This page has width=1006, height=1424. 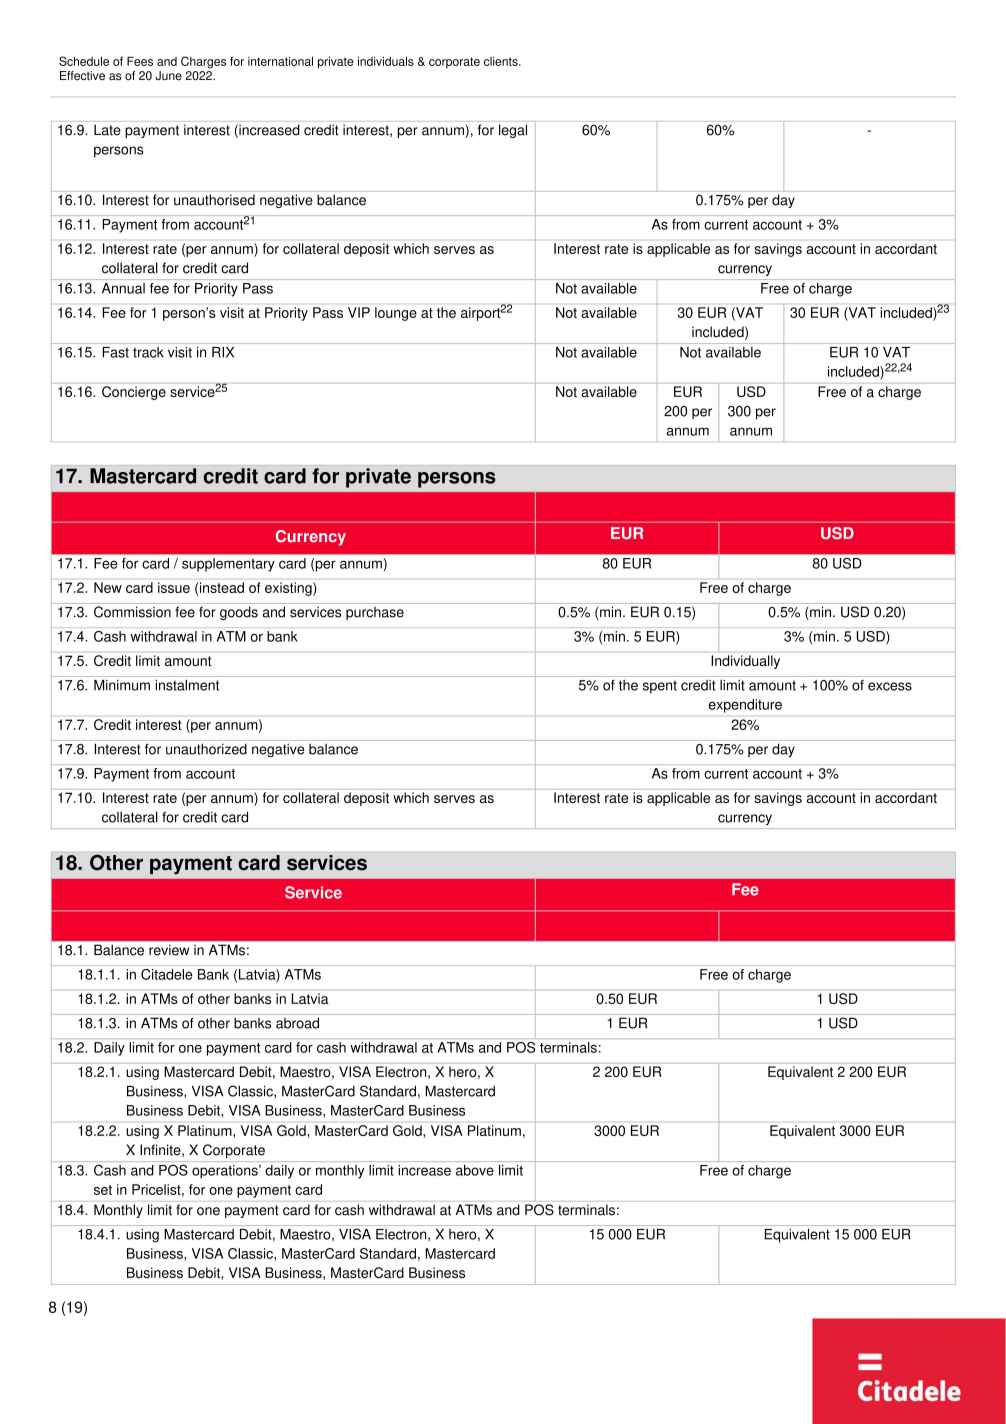 I want to click on clients, so click(x=502, y=61).
